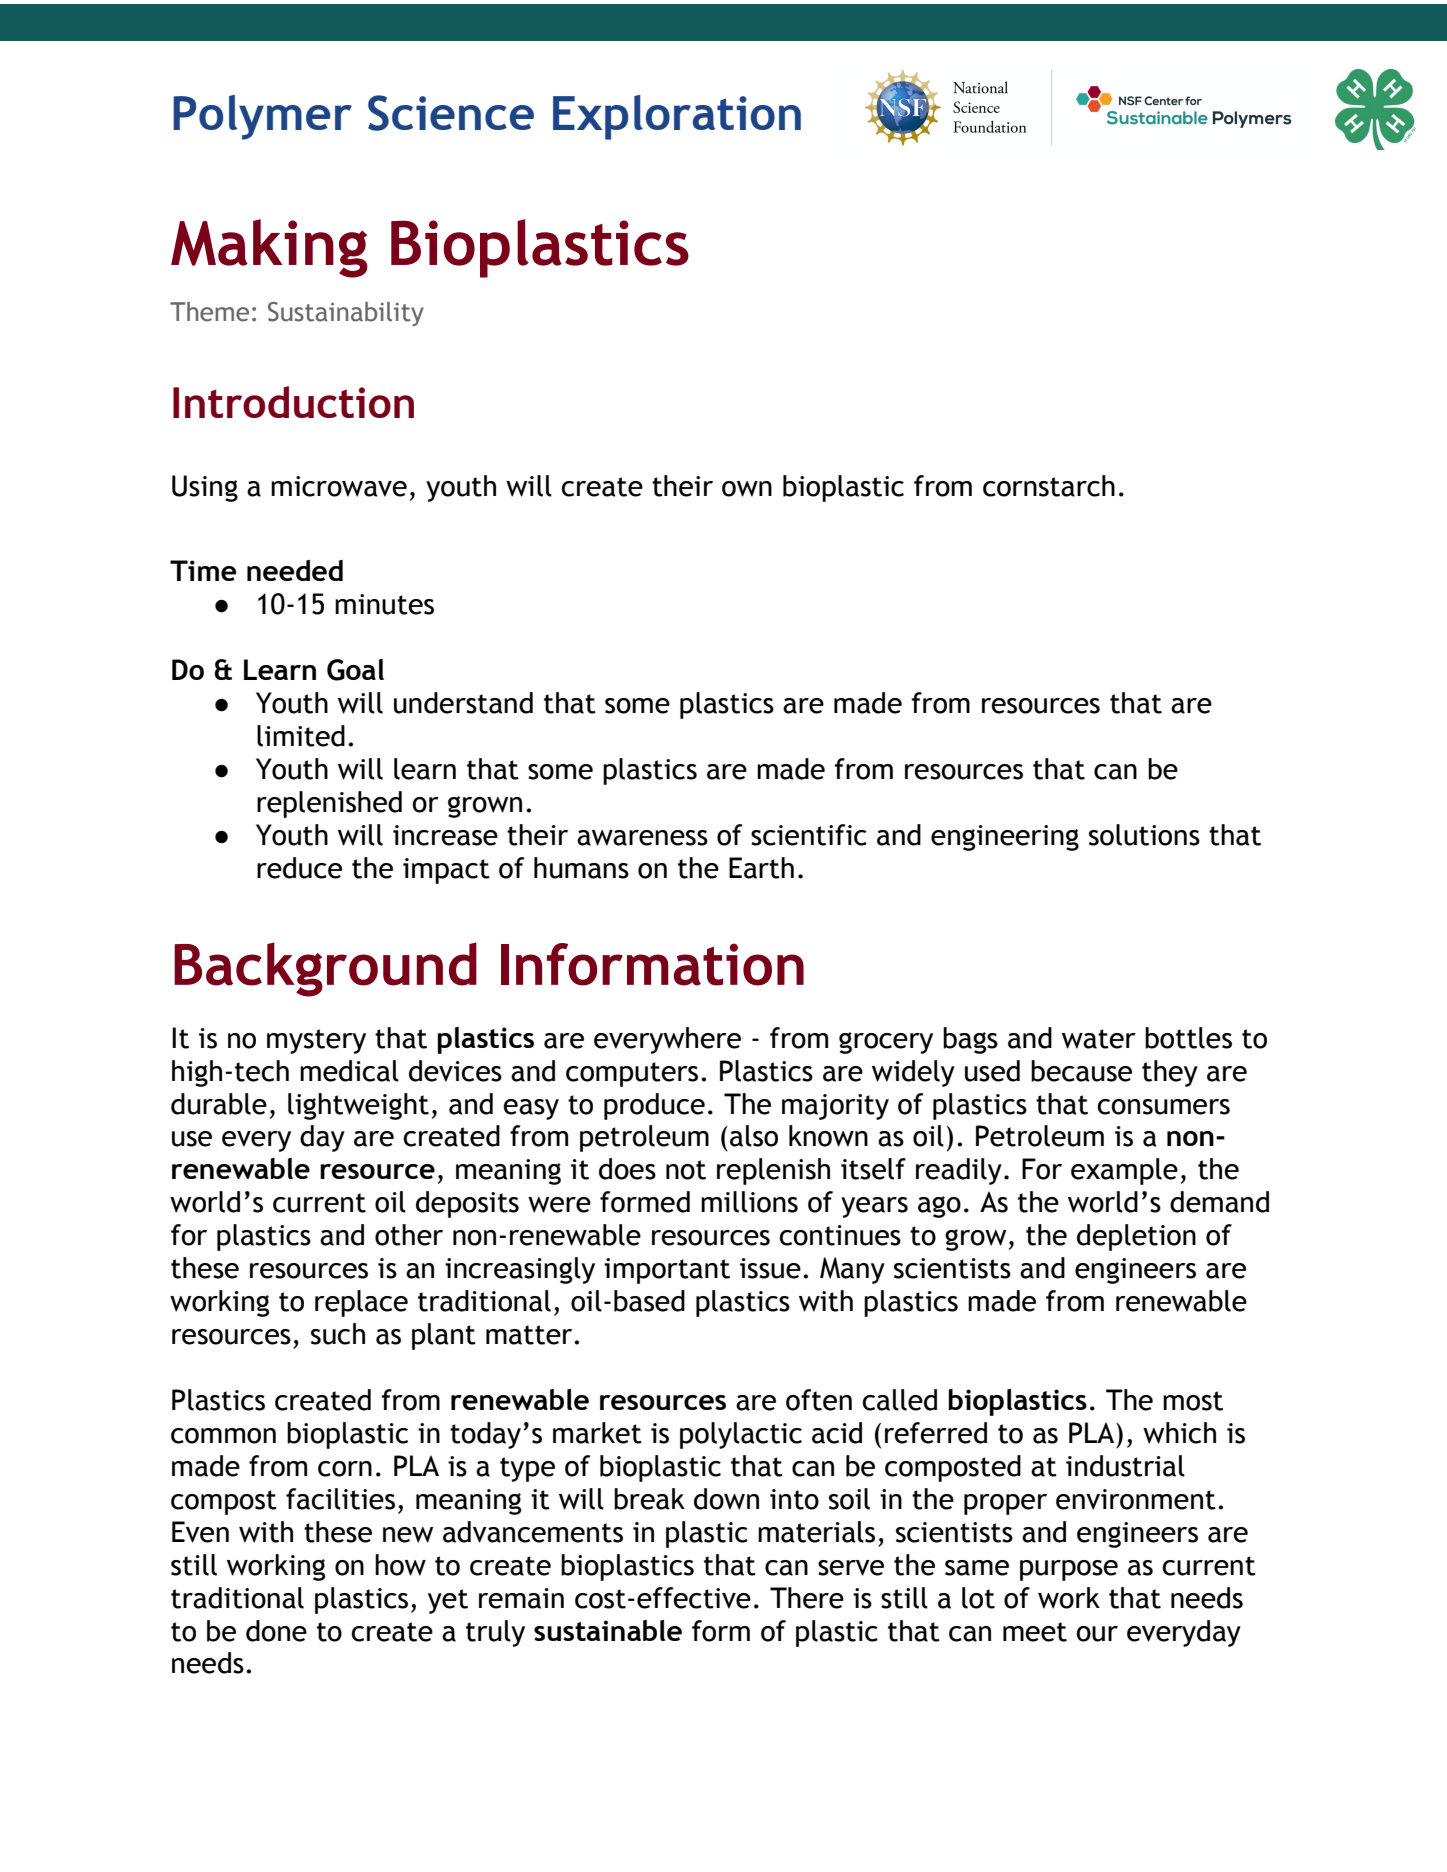 Image resolution: width=1447 pixels, height=1872 pixels. I want to click on done, so click(276, 1631).
